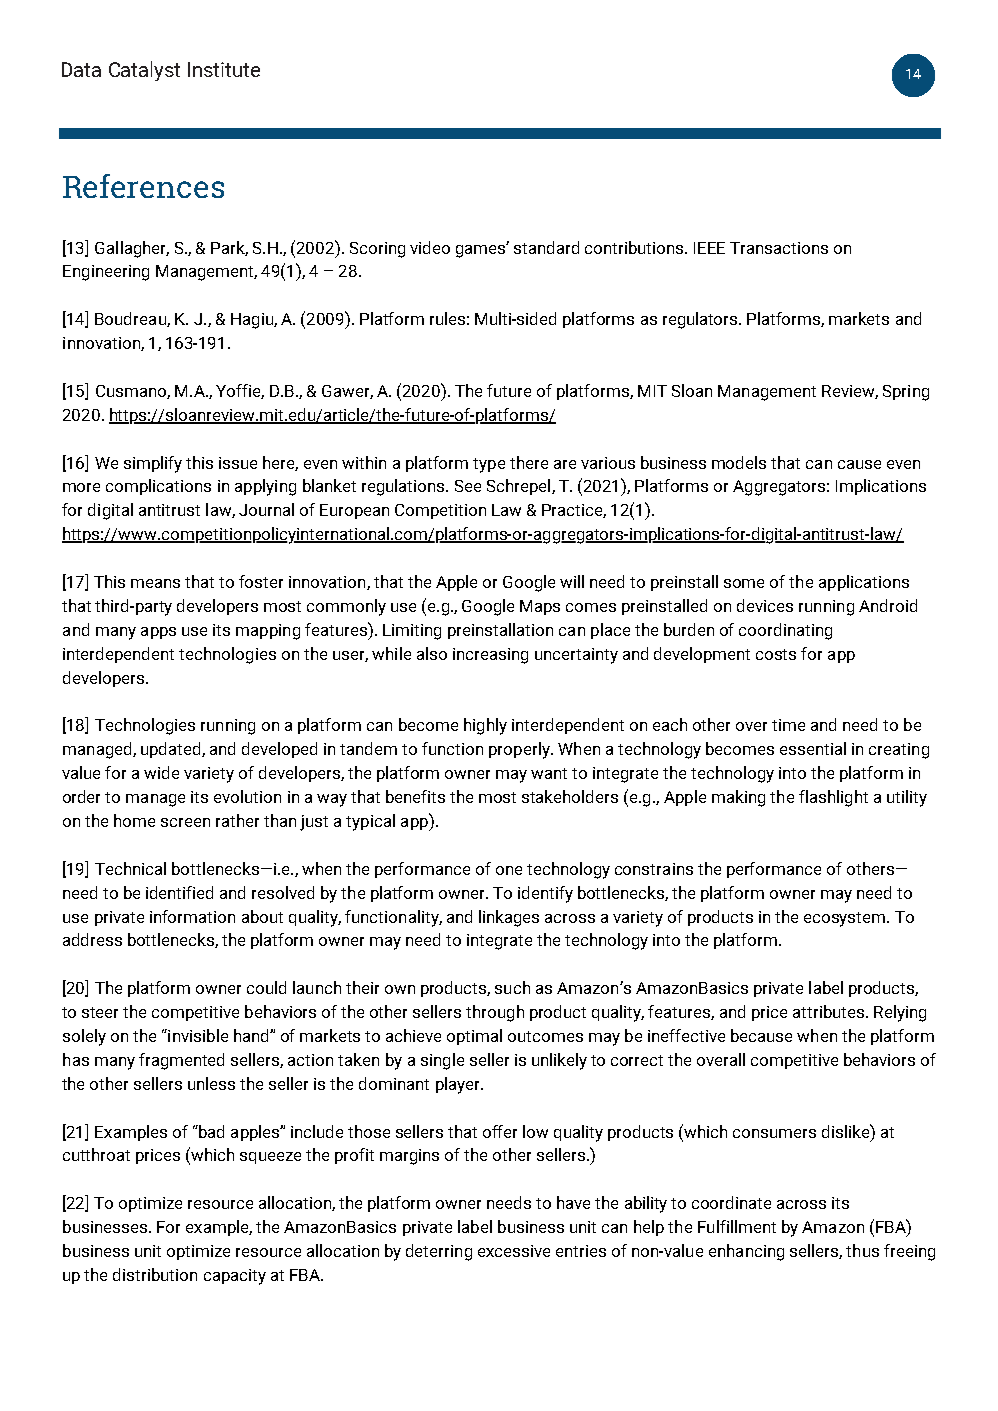 The height and width of the screenshot is (1411, 998). What do you see at coordinates (739, 462) in the screenshot?
I see `models` at bounding box center [739, 462].
